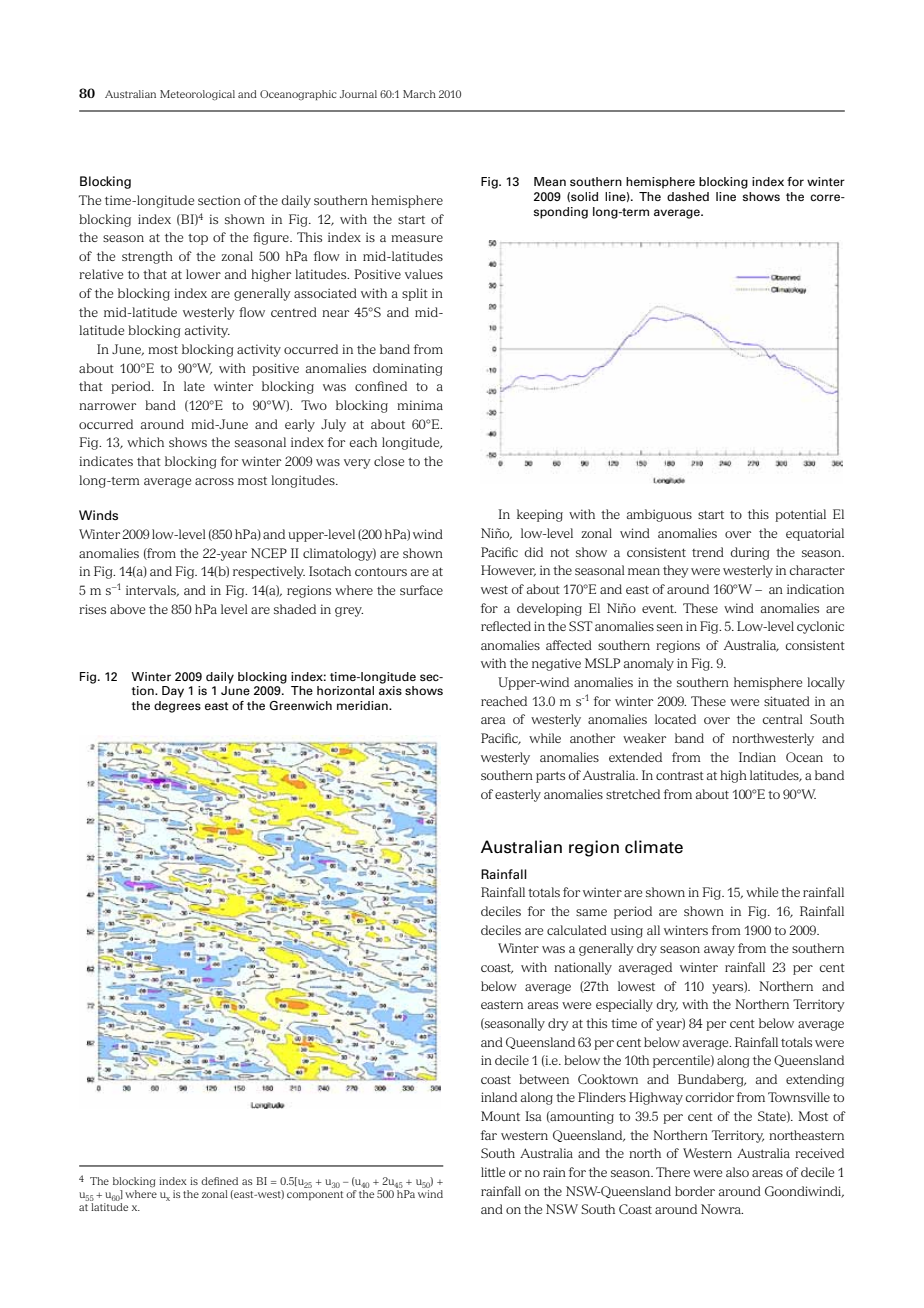 The height and width of the page is (1308, 924). What do you see at coordinates (688, 196) in the page?
I see `dashed` at bounding box center [688, 196].
